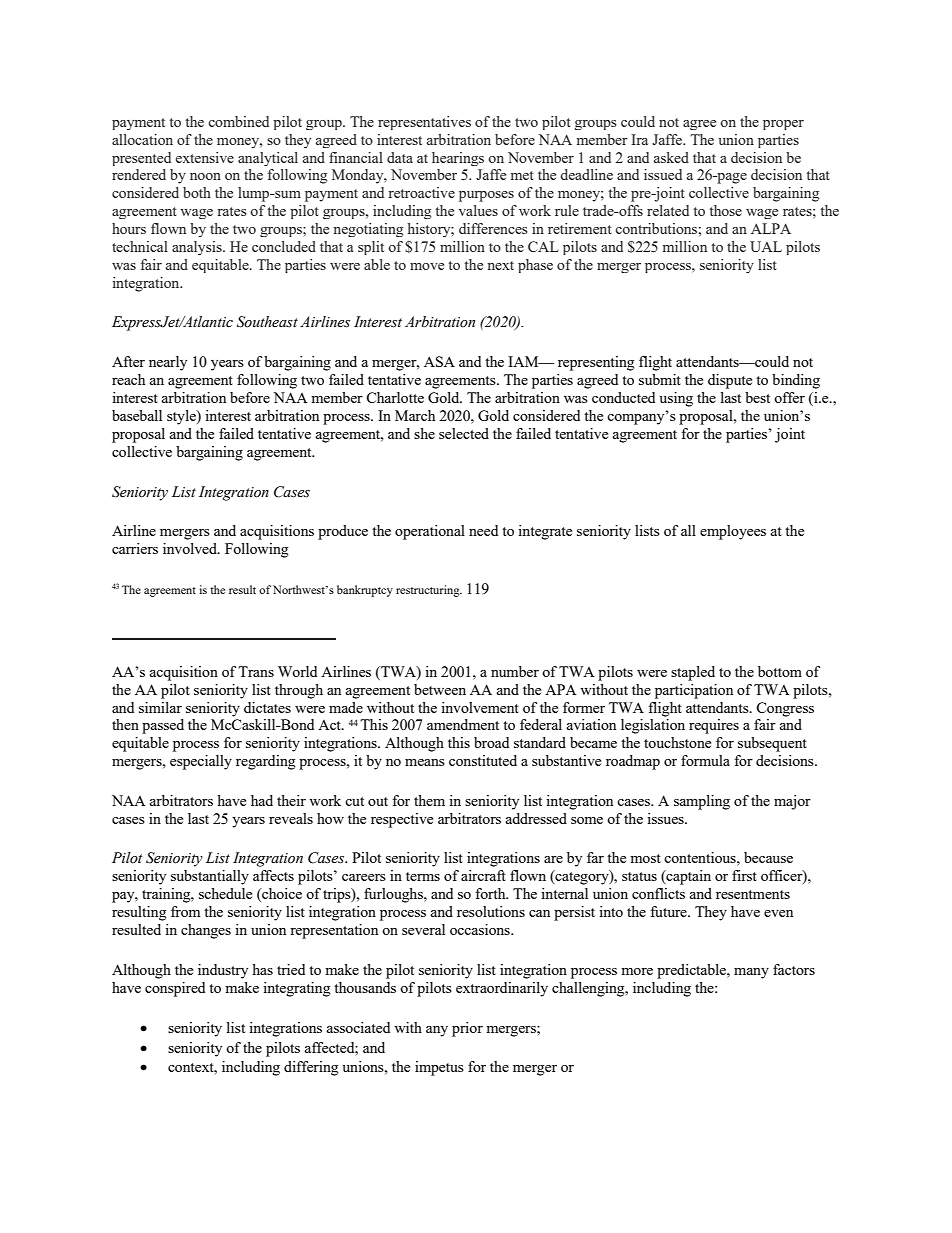 The height and width of the page is (1233, 952). I want to click on hearings, so click(458, 159).
